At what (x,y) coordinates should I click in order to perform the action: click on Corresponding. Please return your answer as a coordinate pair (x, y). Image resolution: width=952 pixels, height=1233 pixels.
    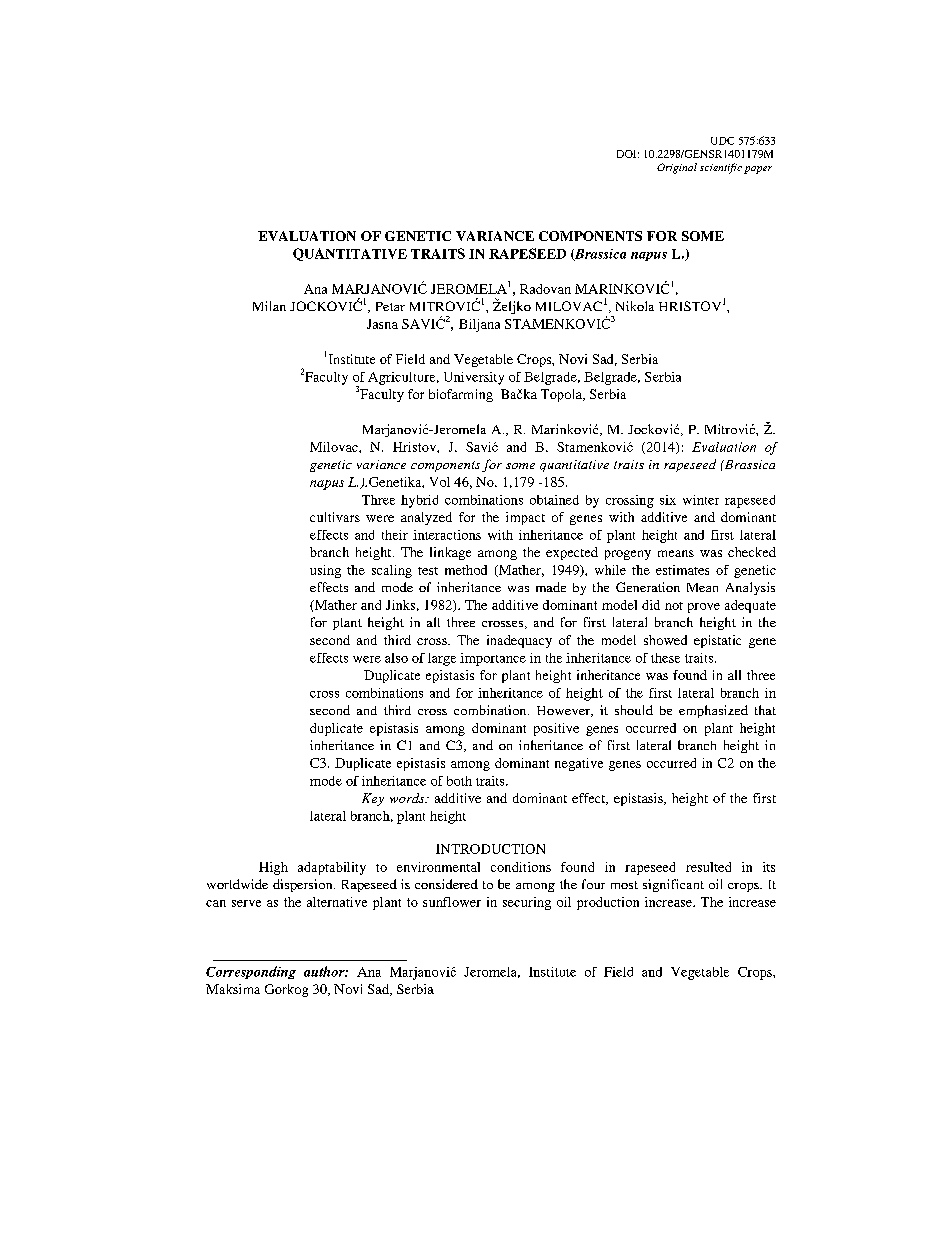
    Looking at the image, I should click on (251, 972).
